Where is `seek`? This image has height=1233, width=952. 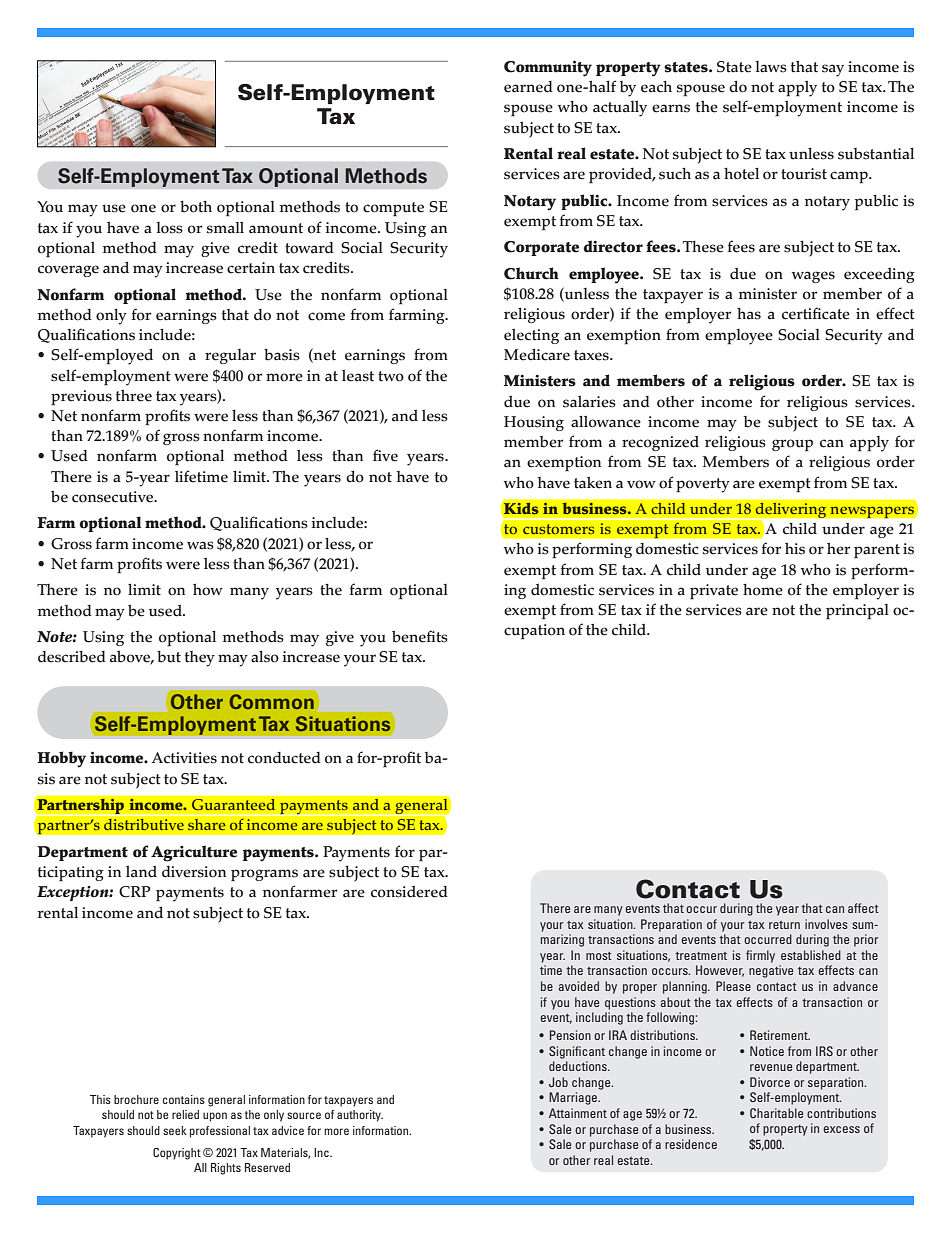
seek is located at coordinates (175, 1130).
